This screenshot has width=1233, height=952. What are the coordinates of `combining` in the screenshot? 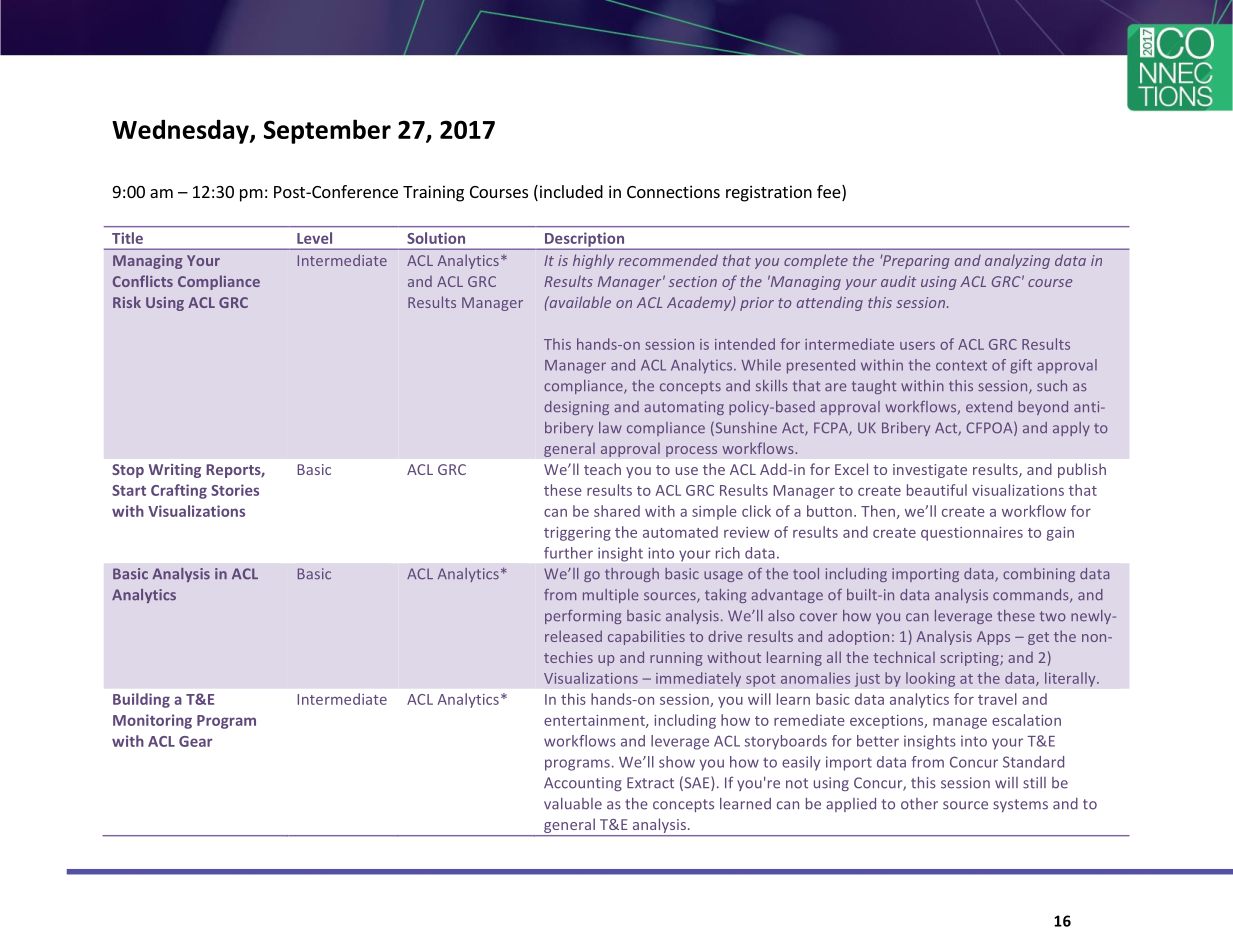 It's located at (1039, 575).
